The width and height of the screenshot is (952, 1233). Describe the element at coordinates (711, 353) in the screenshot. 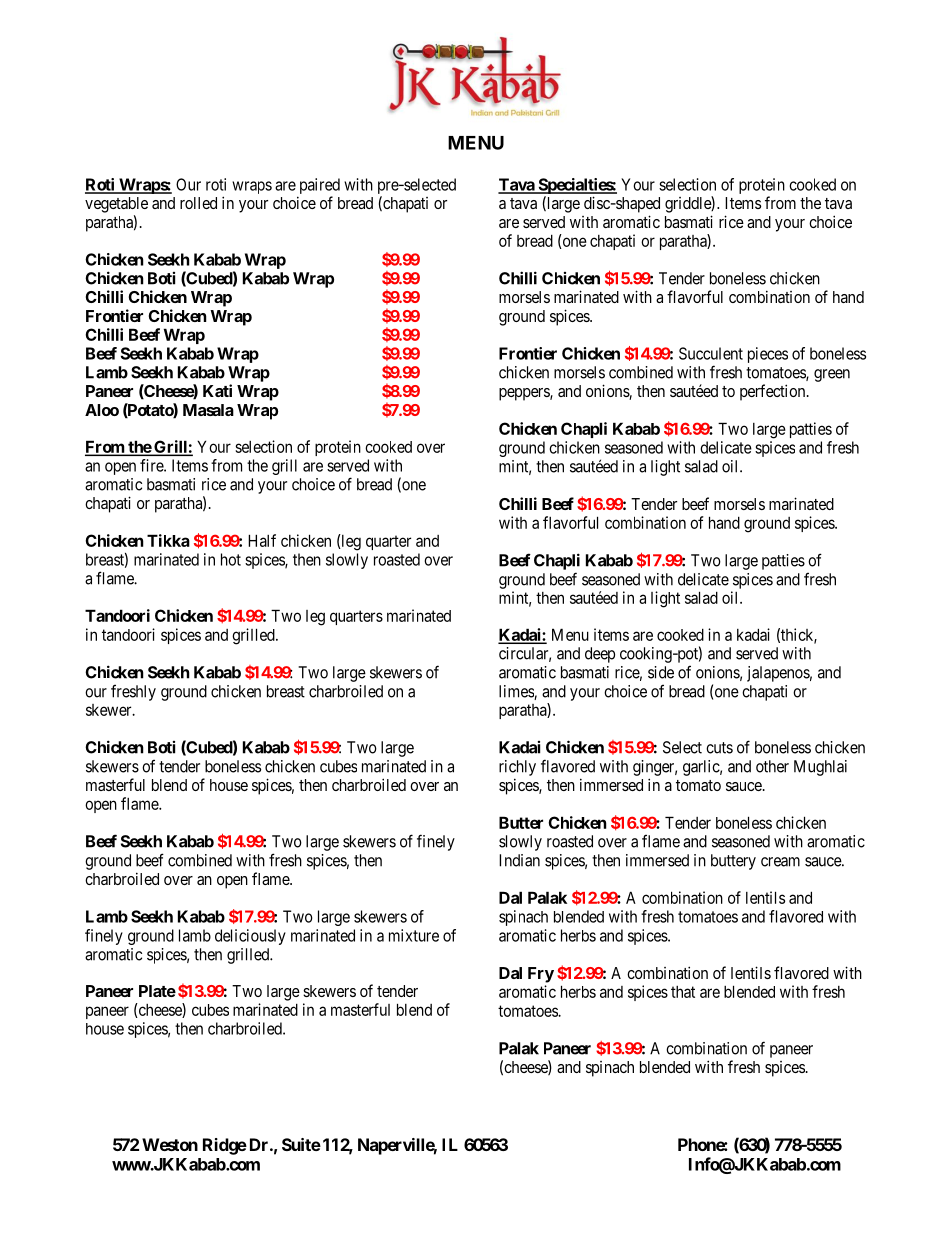

I see `Succulent` at that location.
